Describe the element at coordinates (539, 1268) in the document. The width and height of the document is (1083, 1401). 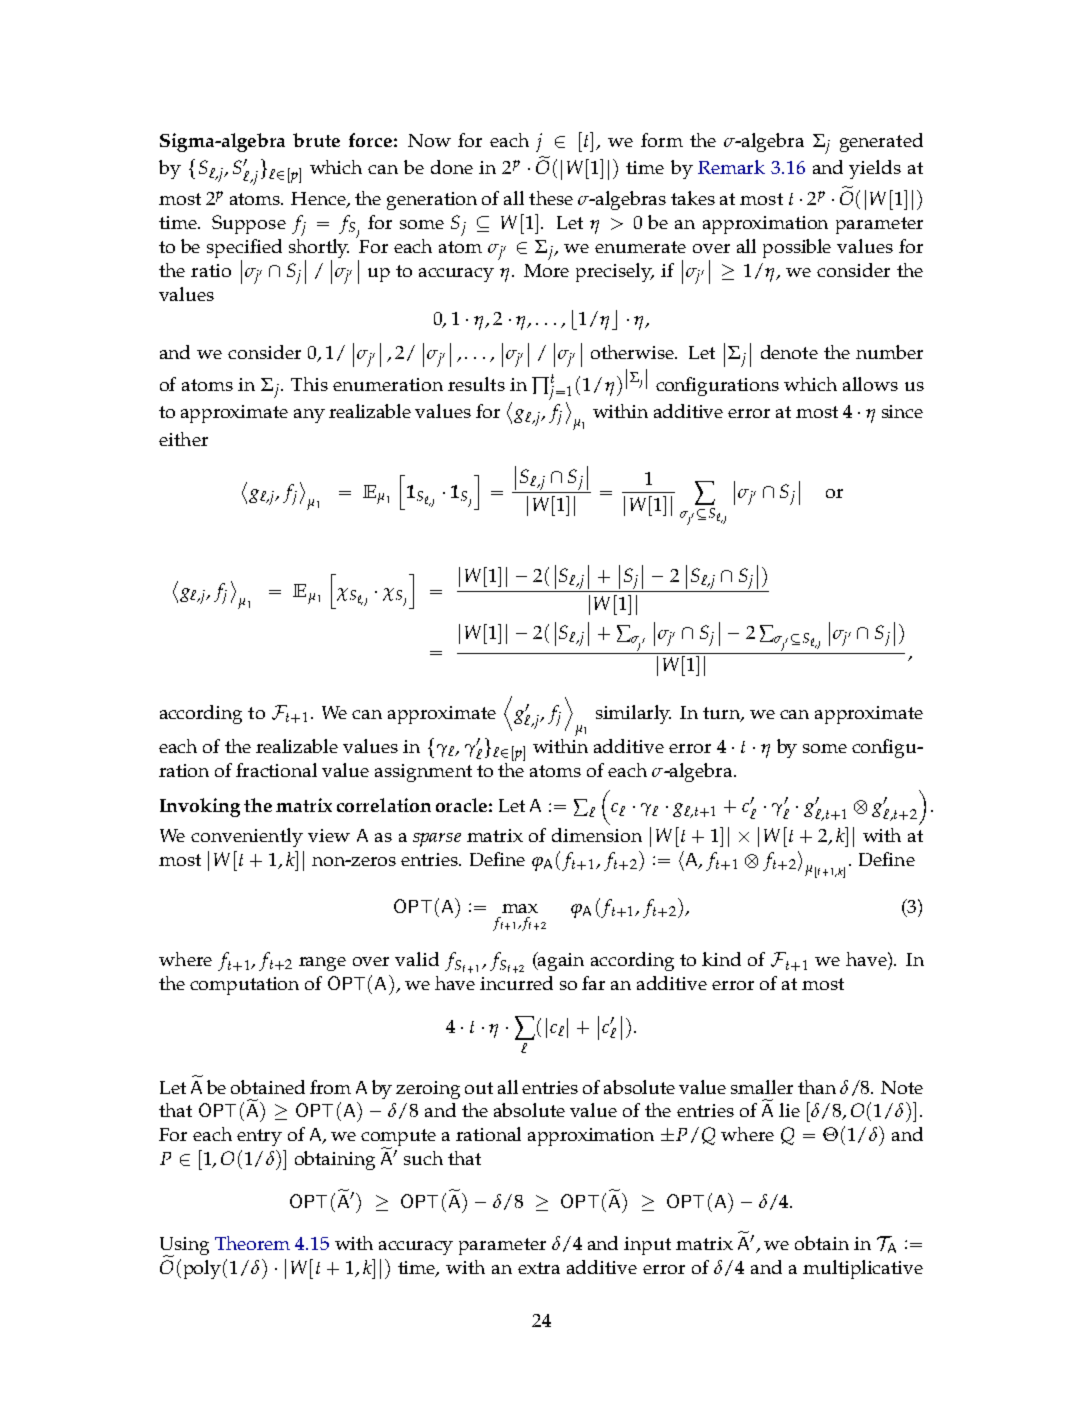
I see `extra` at that location.
